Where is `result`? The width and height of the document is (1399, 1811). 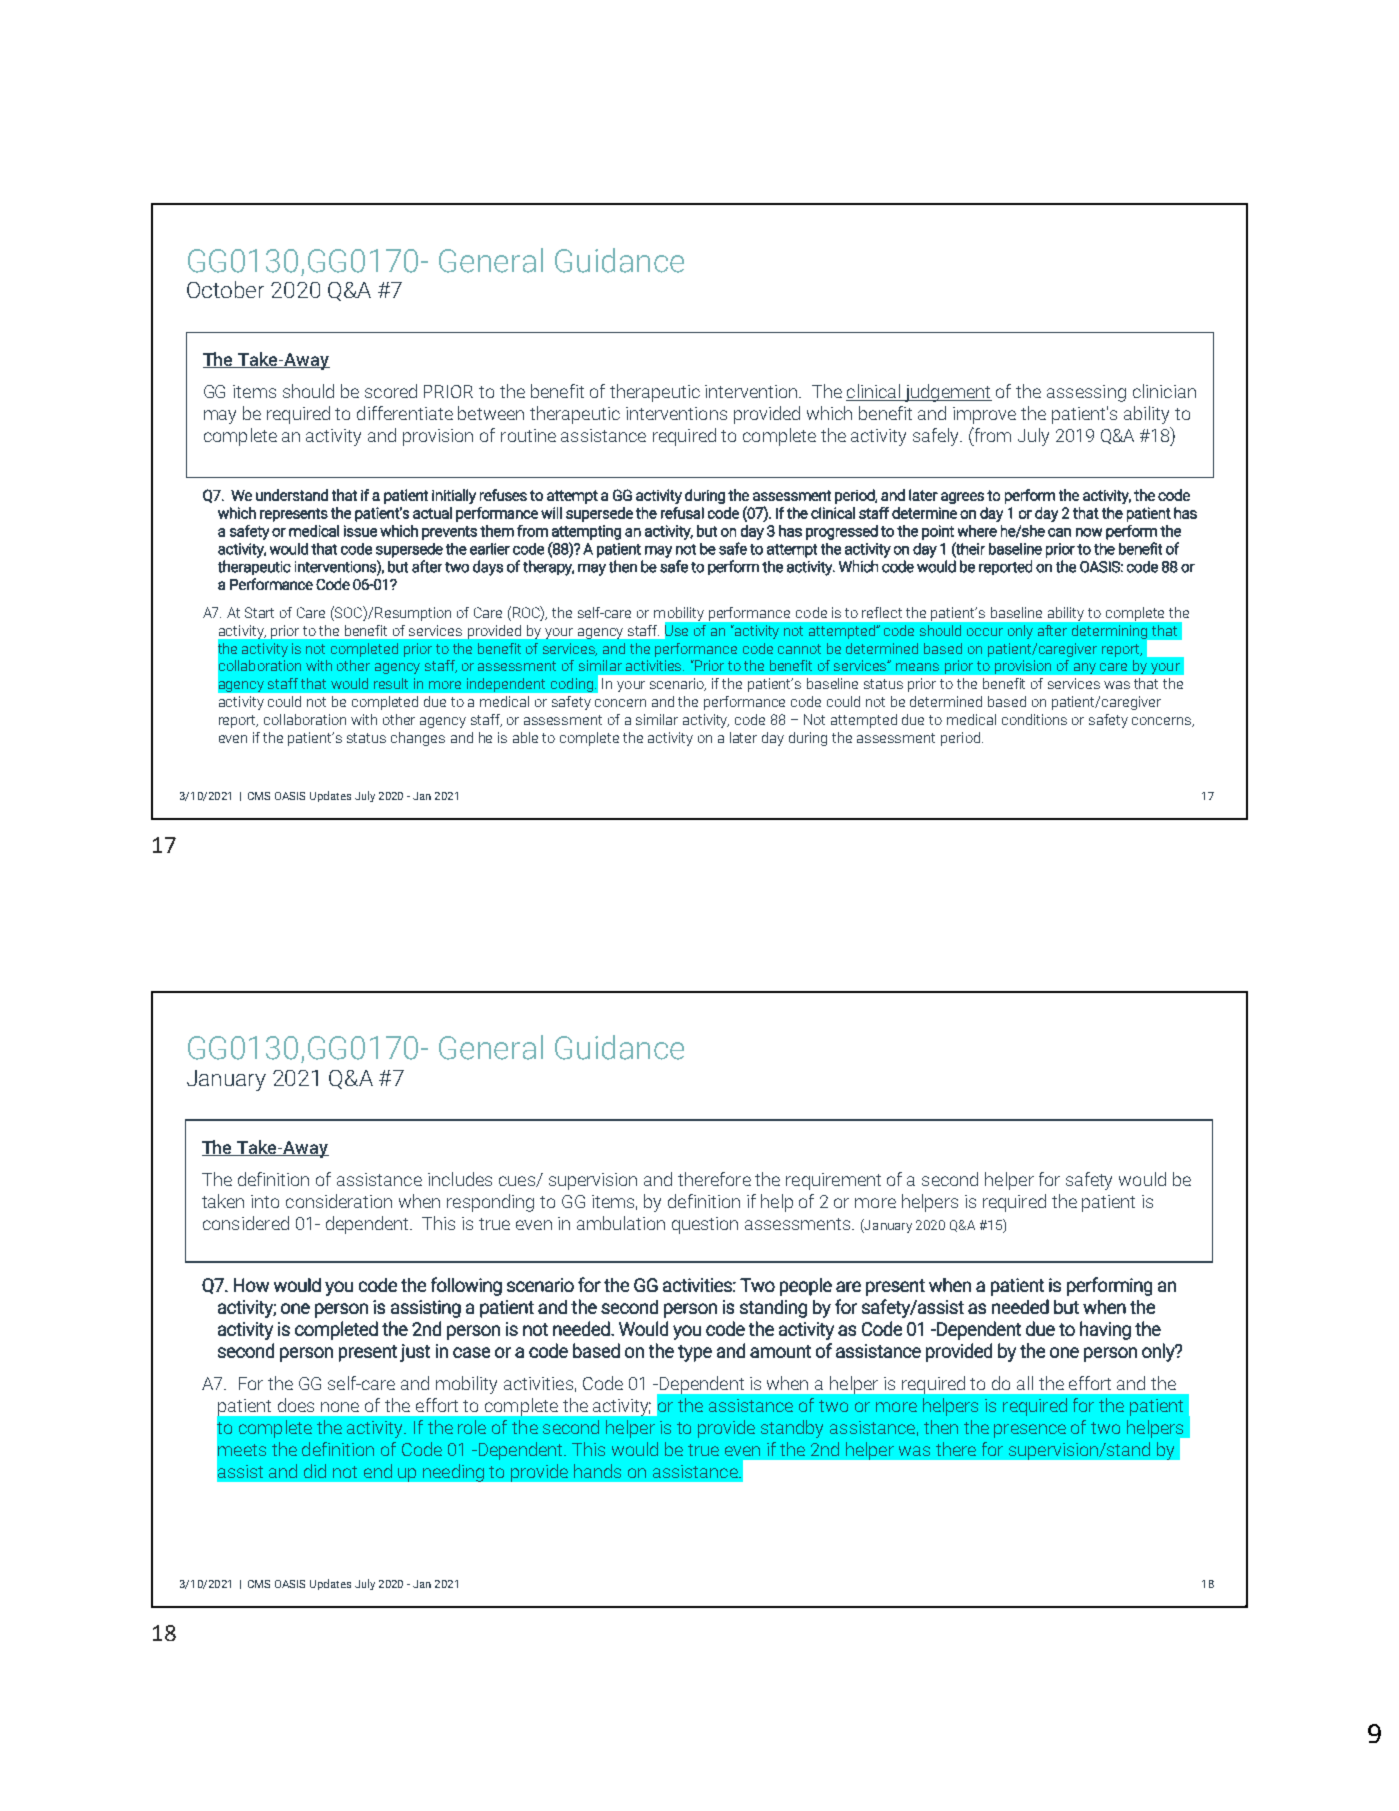 result is located at coordinates (391, 683).
